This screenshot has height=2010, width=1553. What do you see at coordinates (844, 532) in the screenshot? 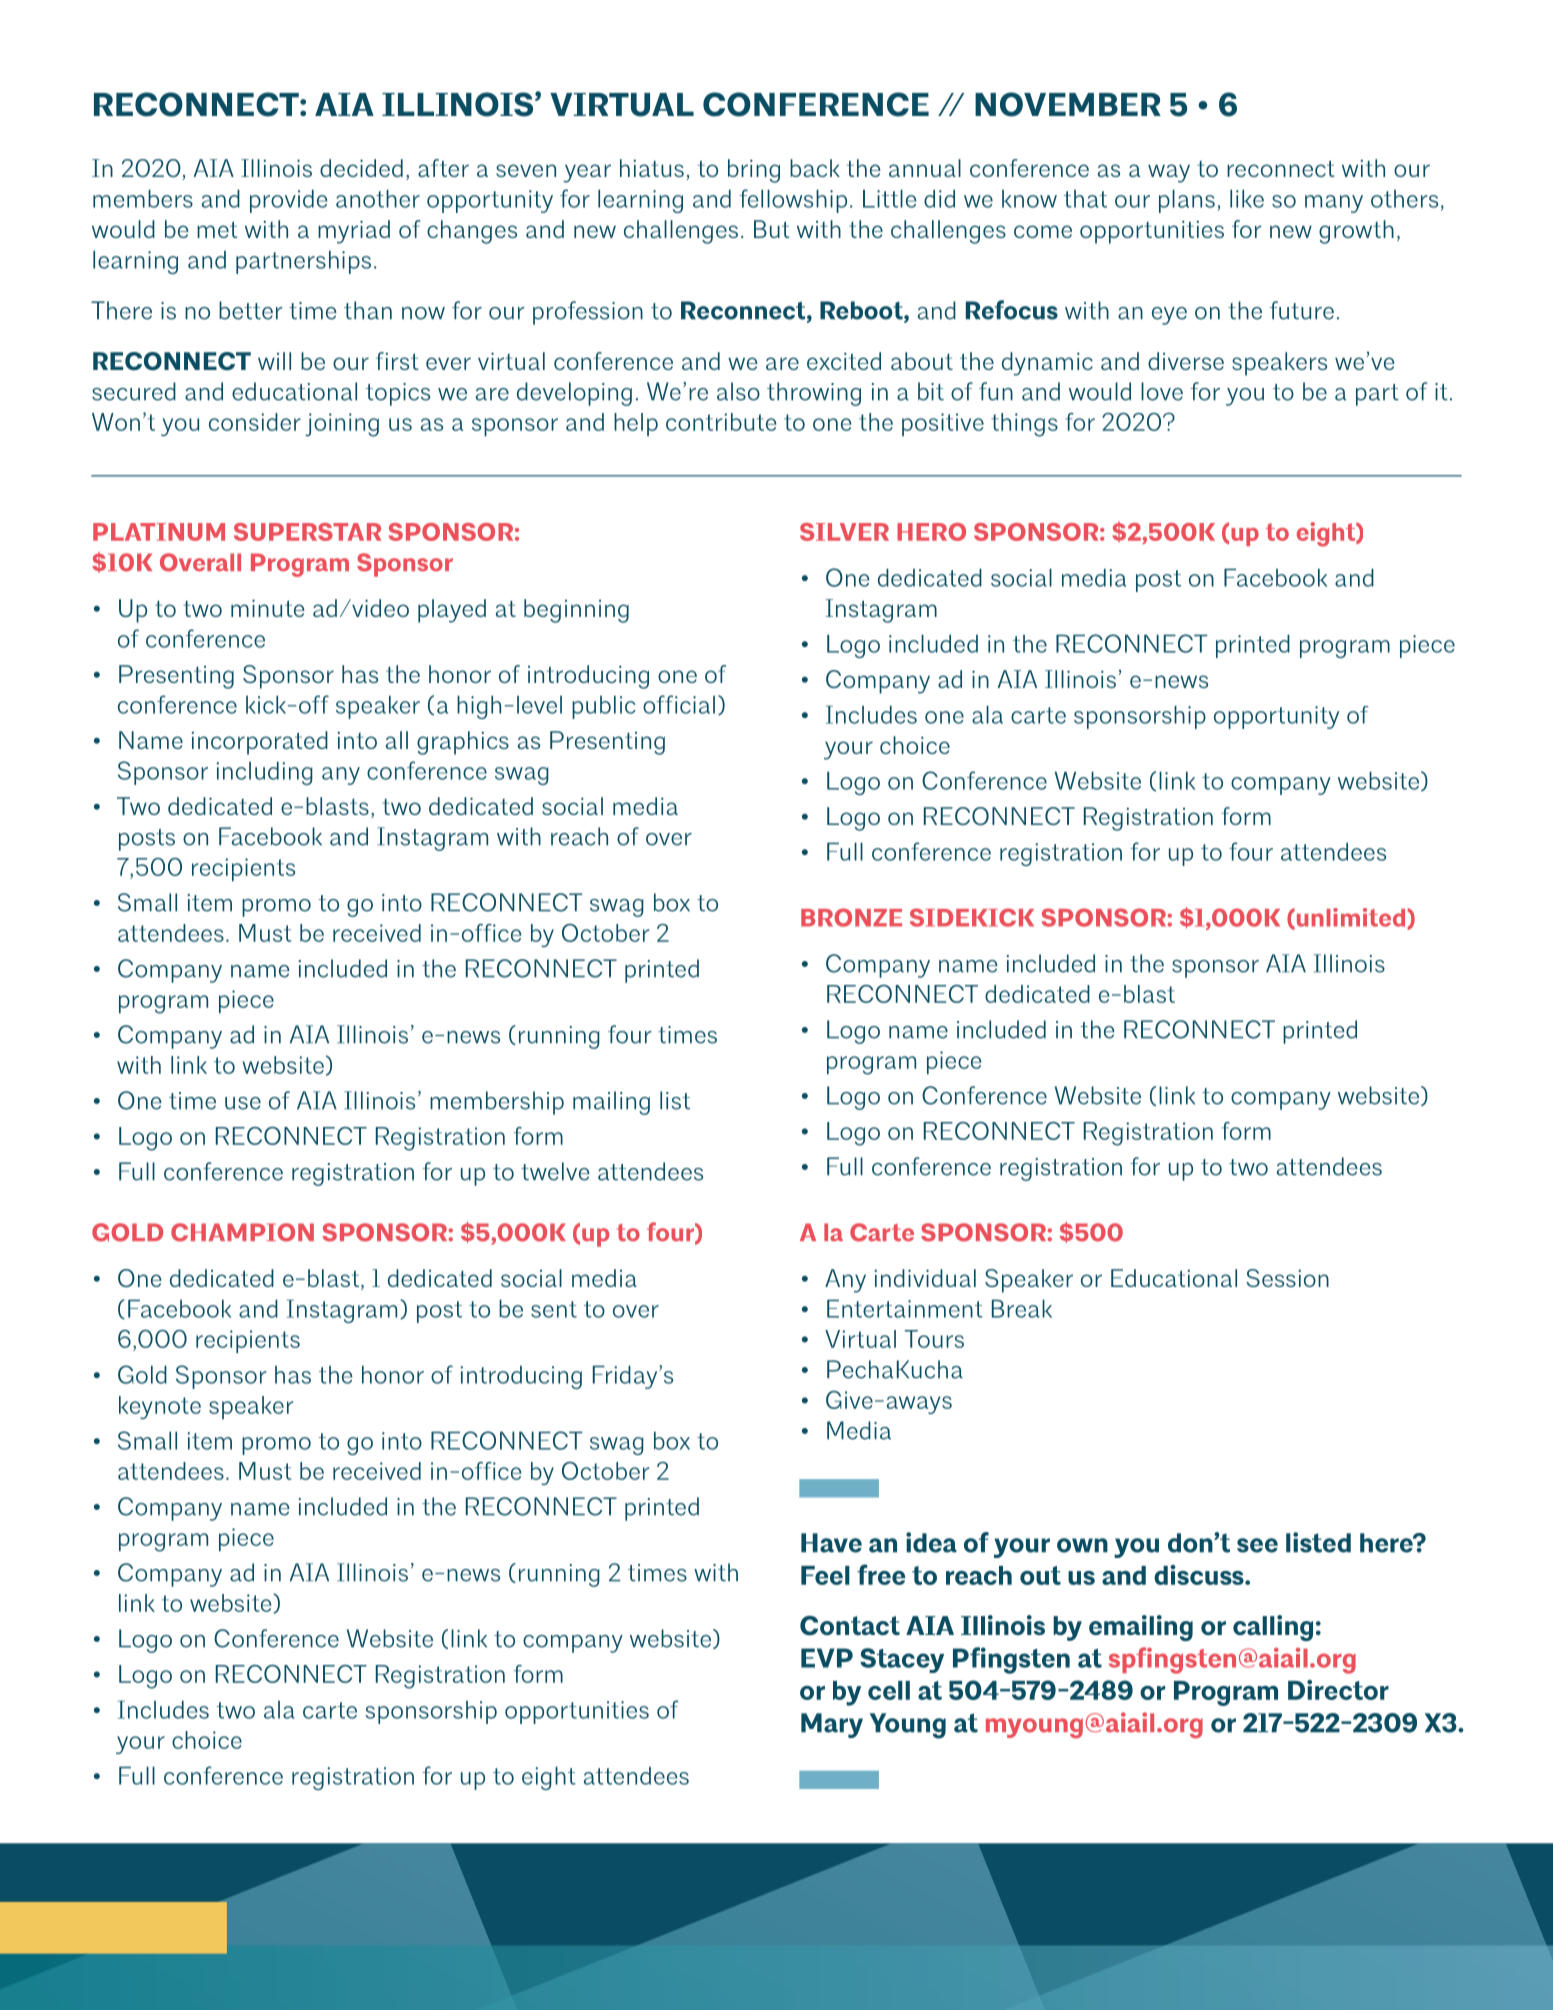
I see `SILVER` at bounding box center [844, 532].
